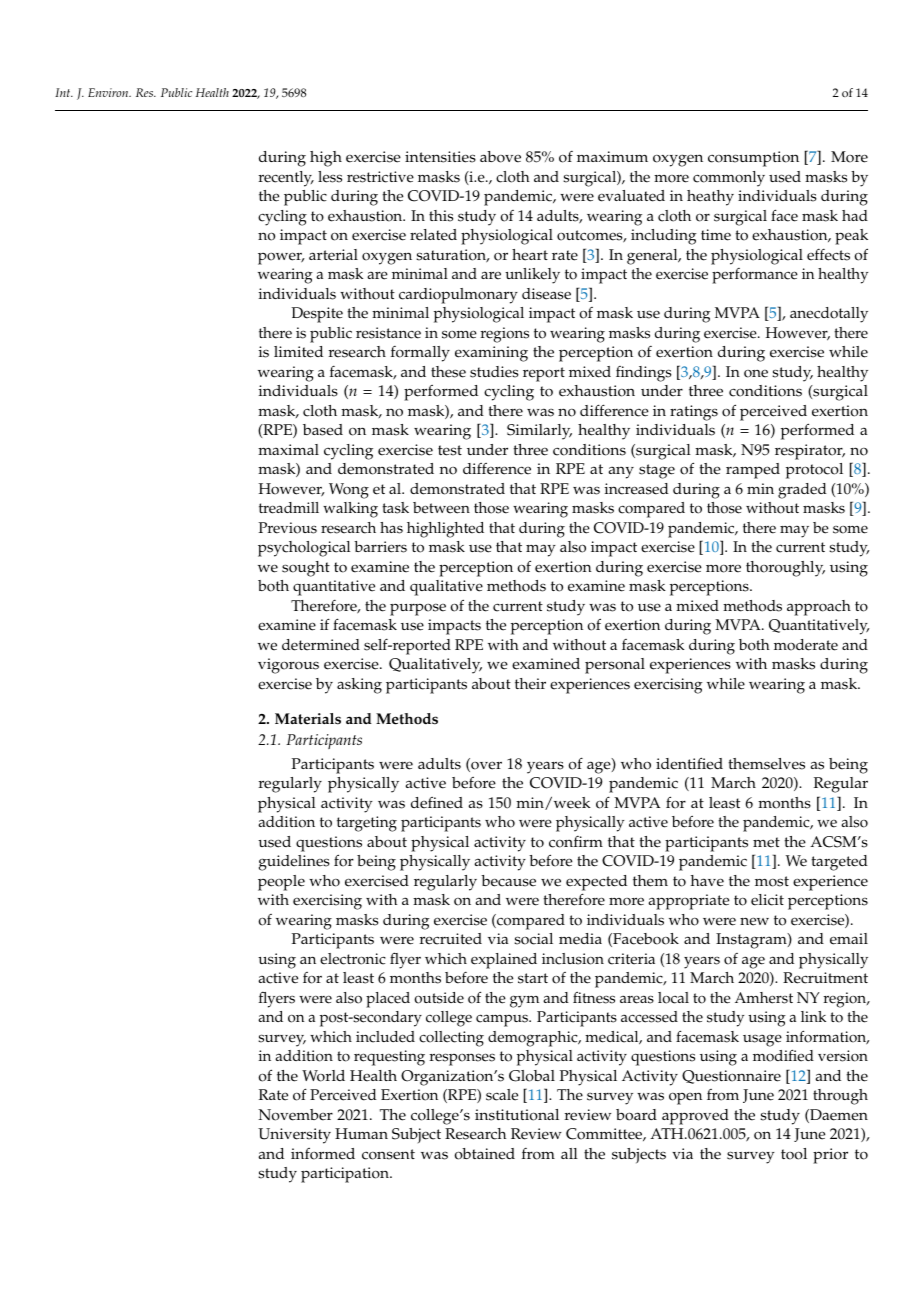 Image resolution: width=924 pixels, height=1308 pixels. Describe the element at coordinates (485, 1154) in the image. I see `obtained` at that location.
